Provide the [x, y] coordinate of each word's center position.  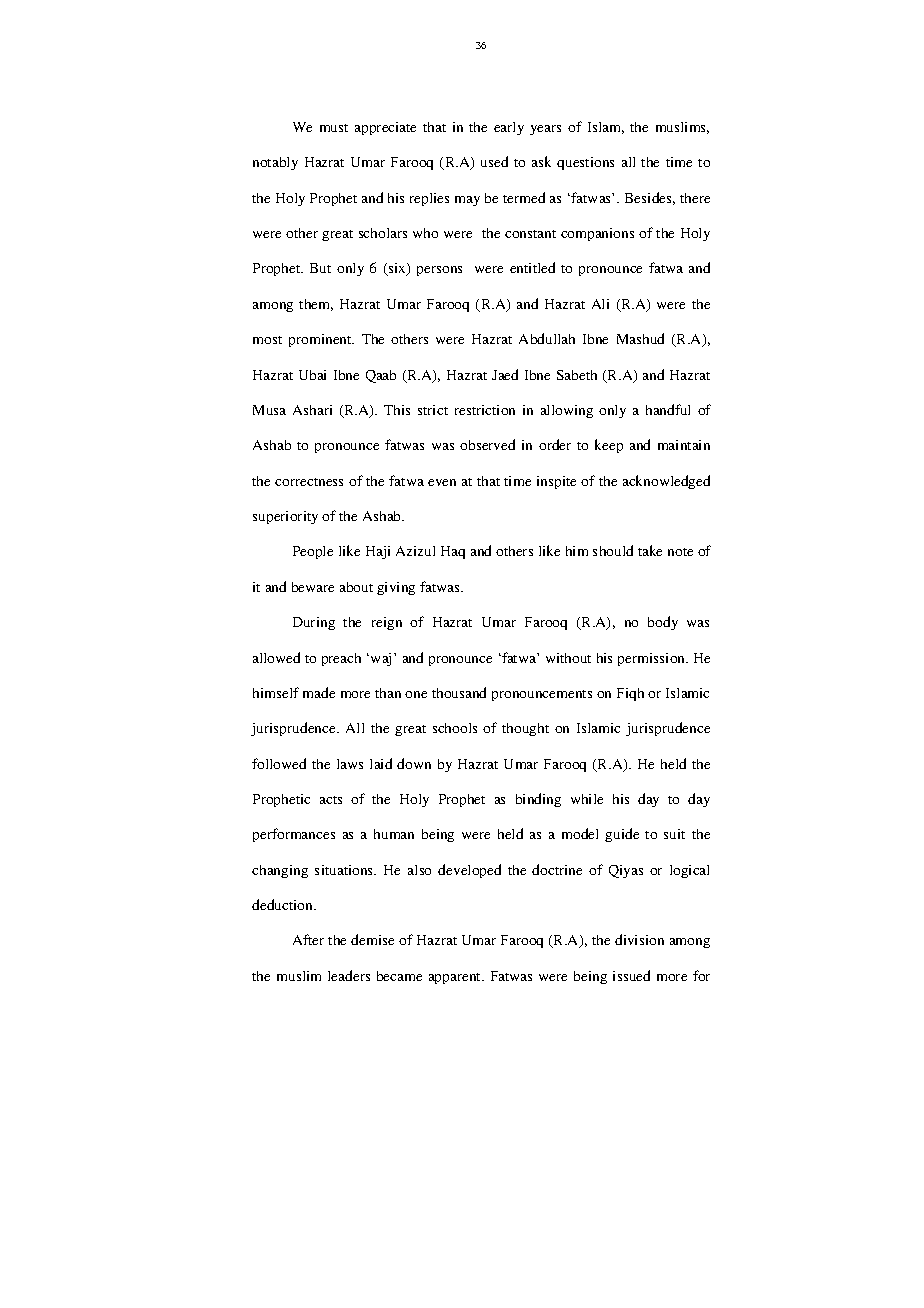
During [314, 623]
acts [331, 800]
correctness [309, 482]
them [316, 305]
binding [538, 800]
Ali [600, 304]
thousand [459, 692]
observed [487, 444]
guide [622, 835]
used [494, 161]
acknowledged [666, 482]
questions [585, 163]
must [334, 128]
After [308, 939]
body [663, 623]
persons [439, 271]
